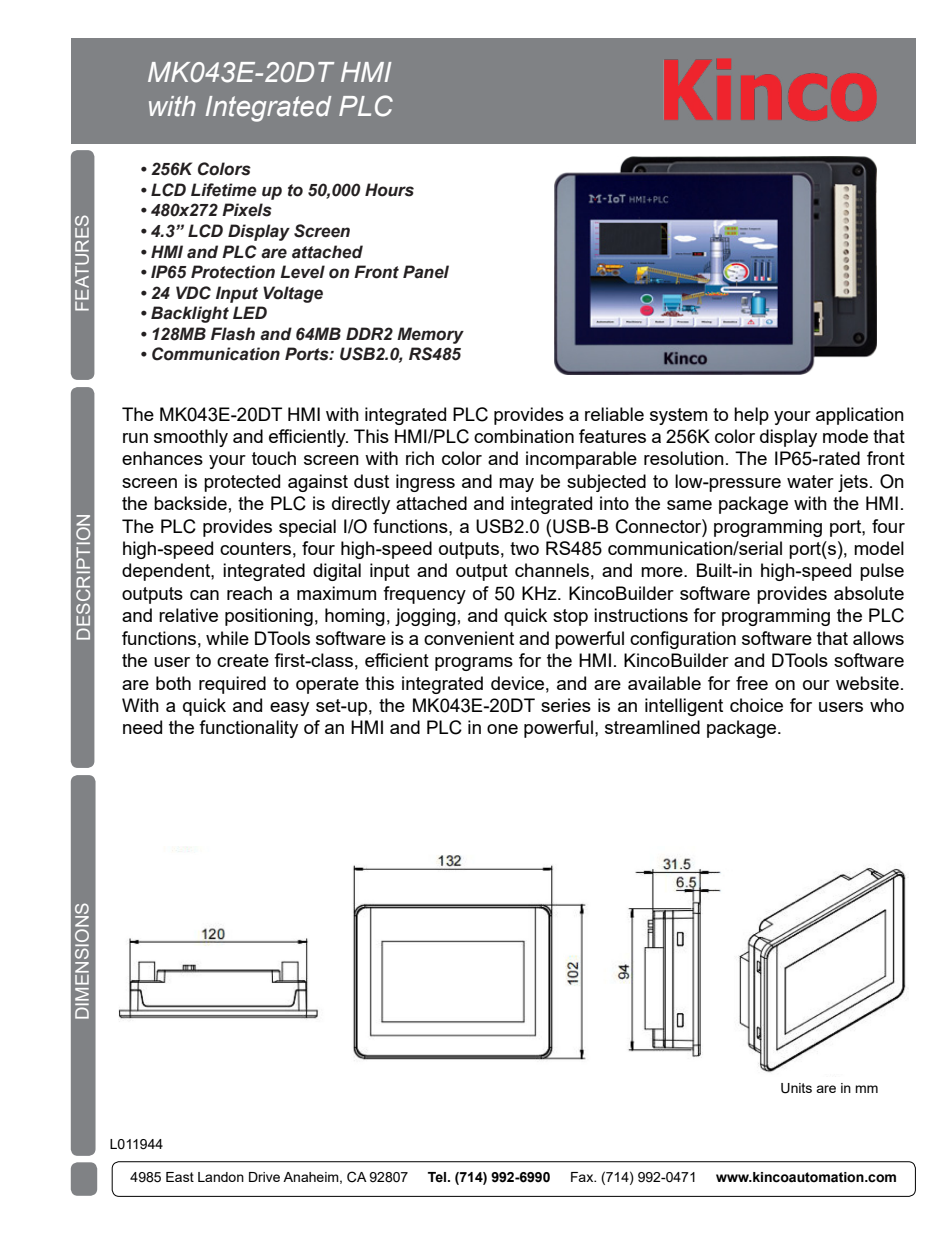 This image has height=1233, width=952. Describe the element at coordinates (474, 664) in the image. I see `programs` at that location.
